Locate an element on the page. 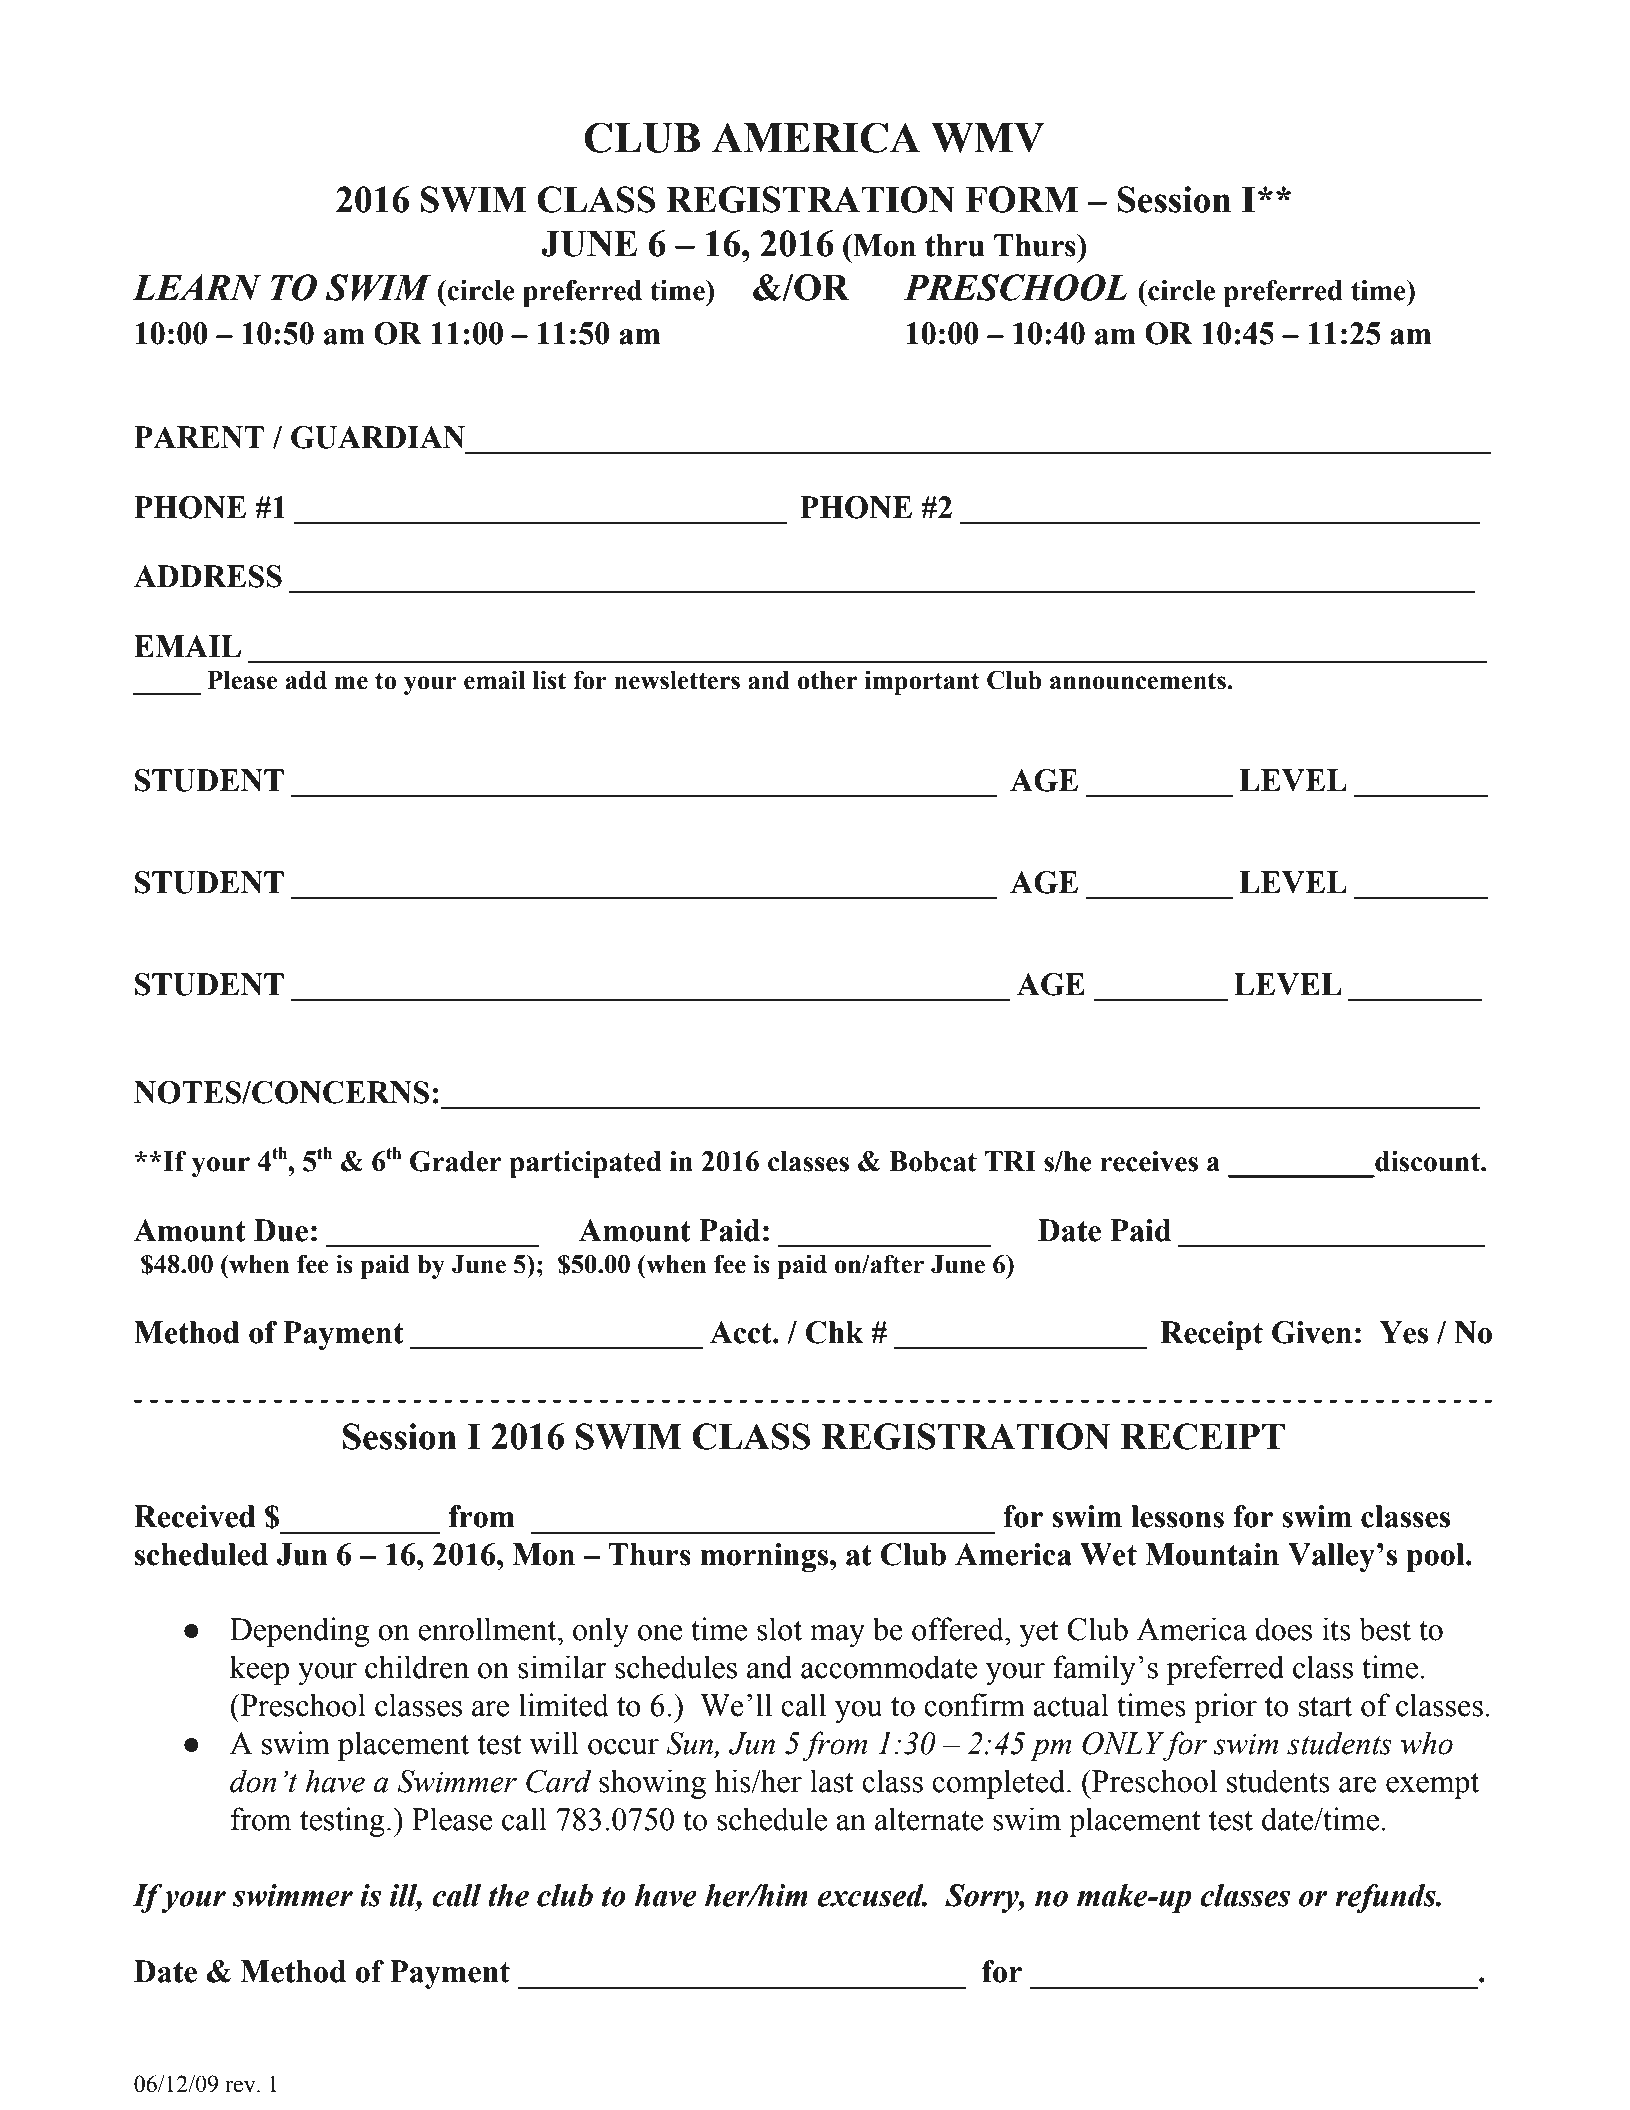 The width and height of the image is (1630, 2110). list is located at coordinates (549, 680).
